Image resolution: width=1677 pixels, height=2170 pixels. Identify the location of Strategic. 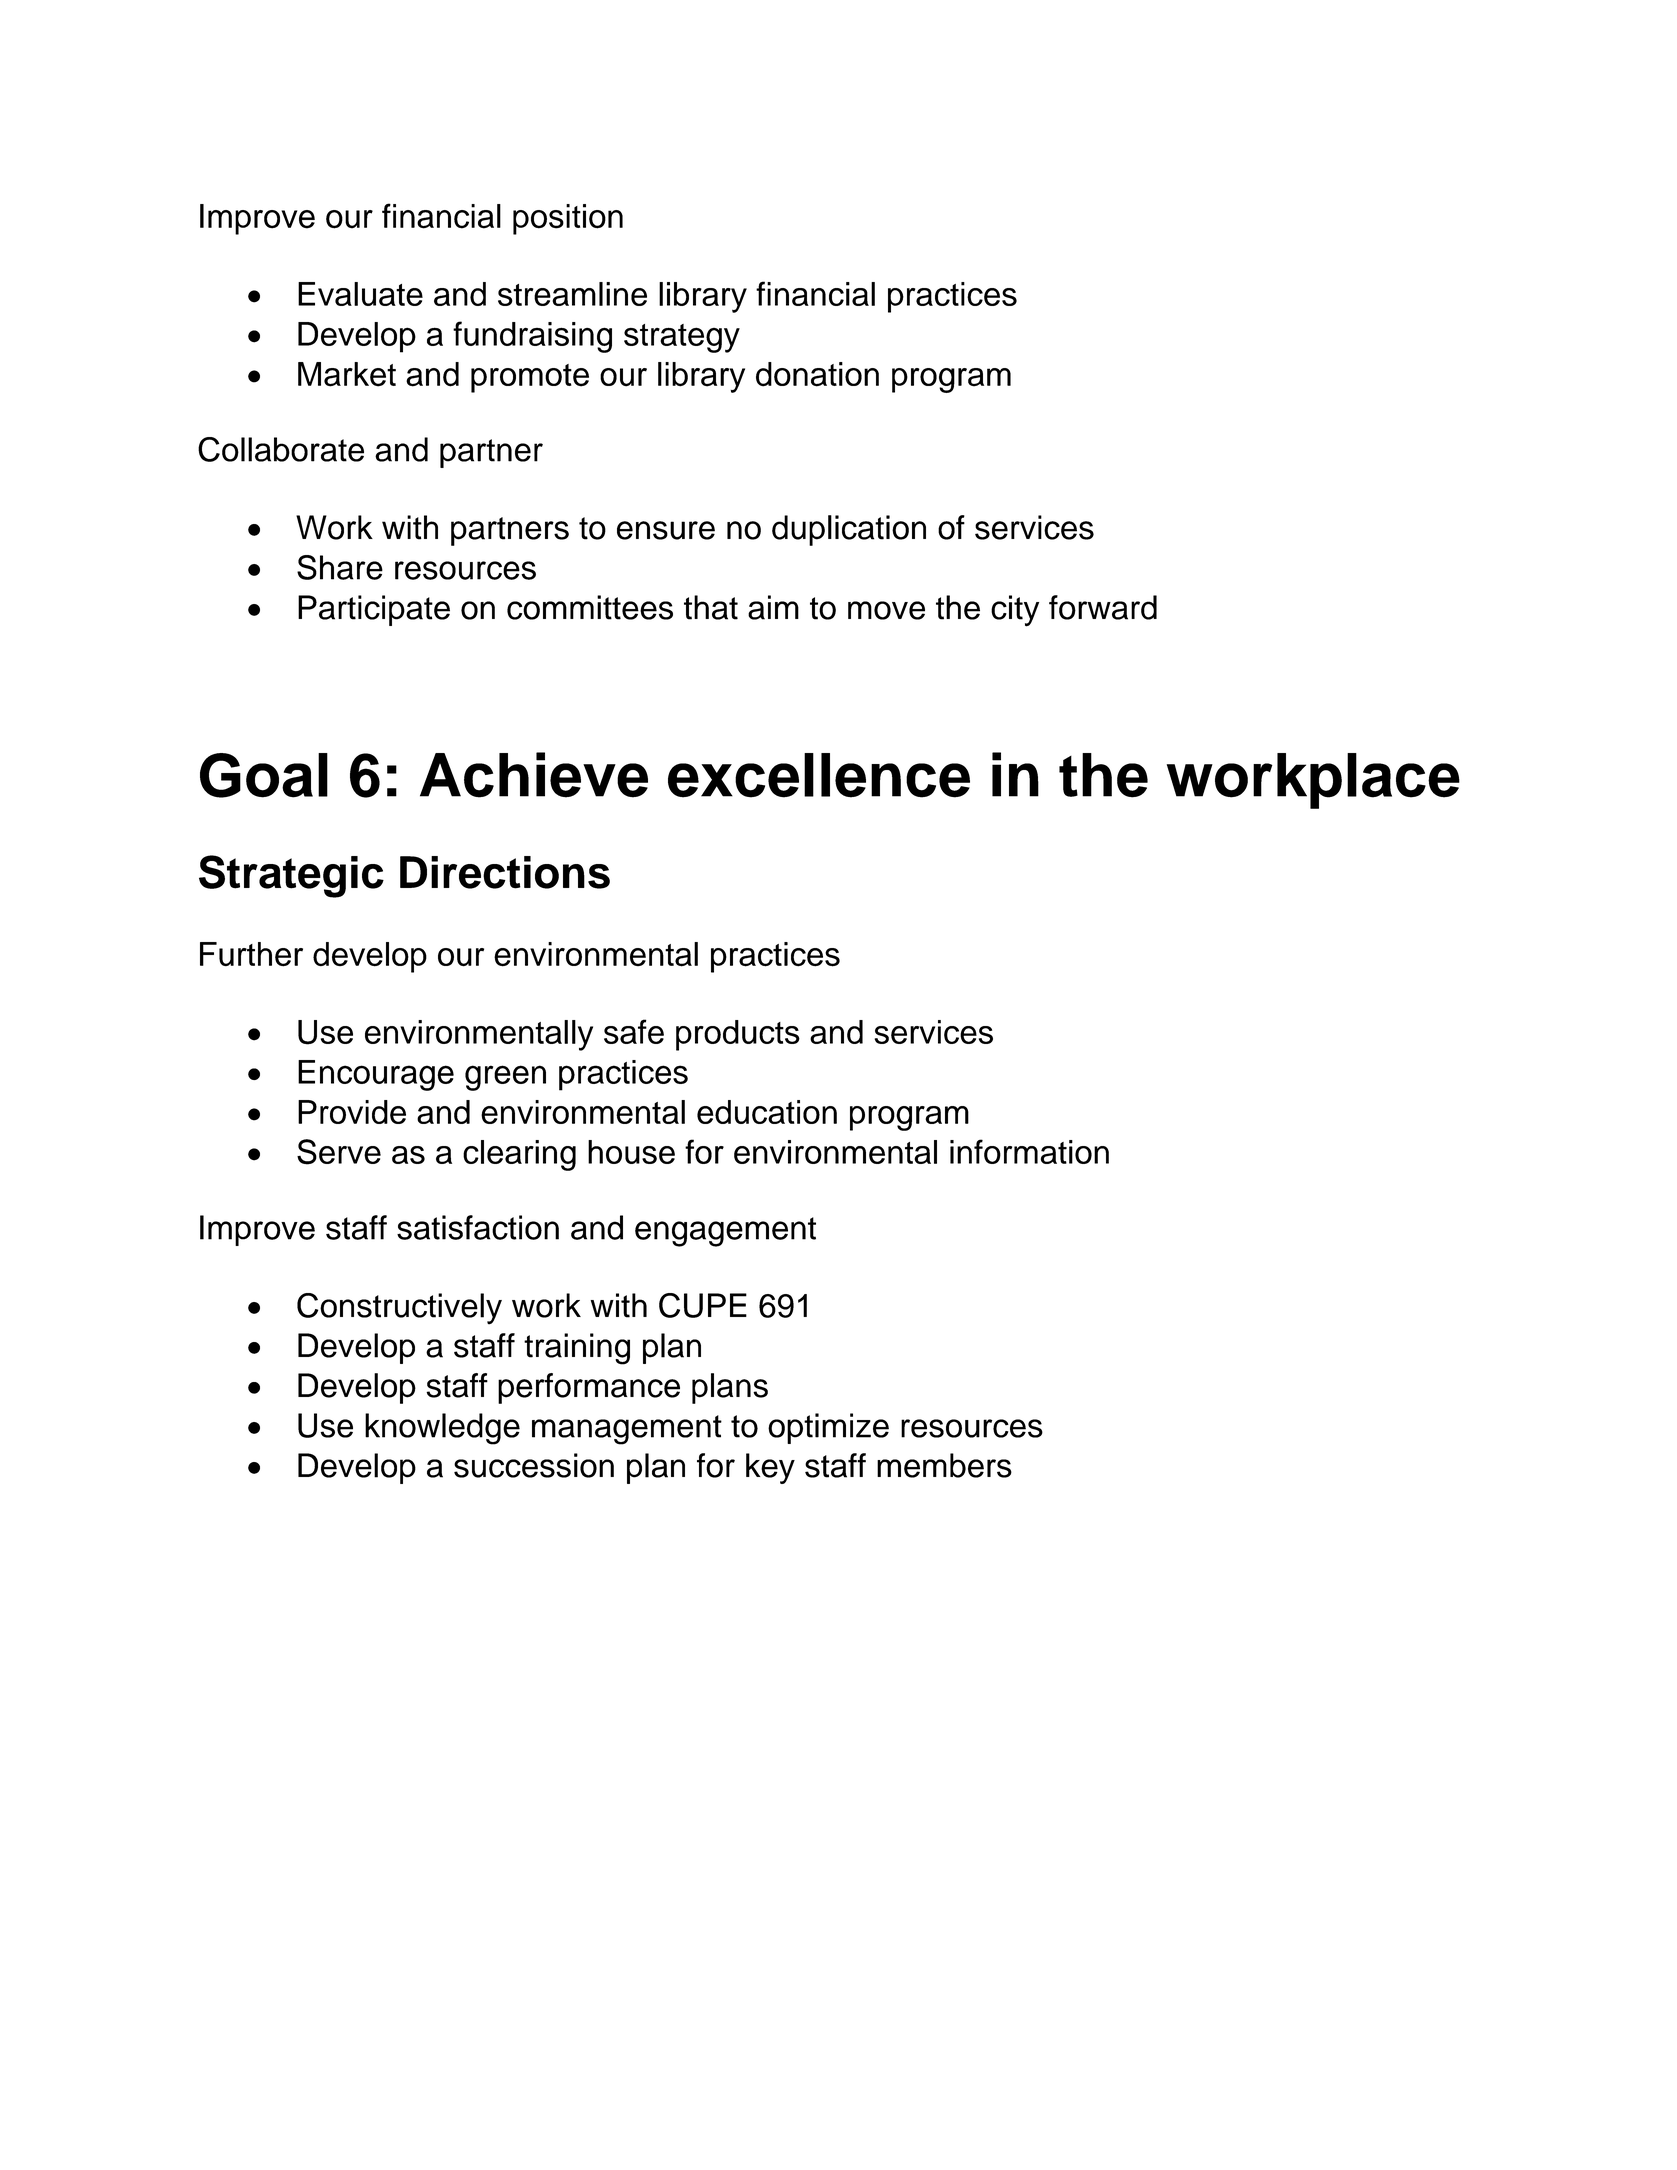
(291, 876).
